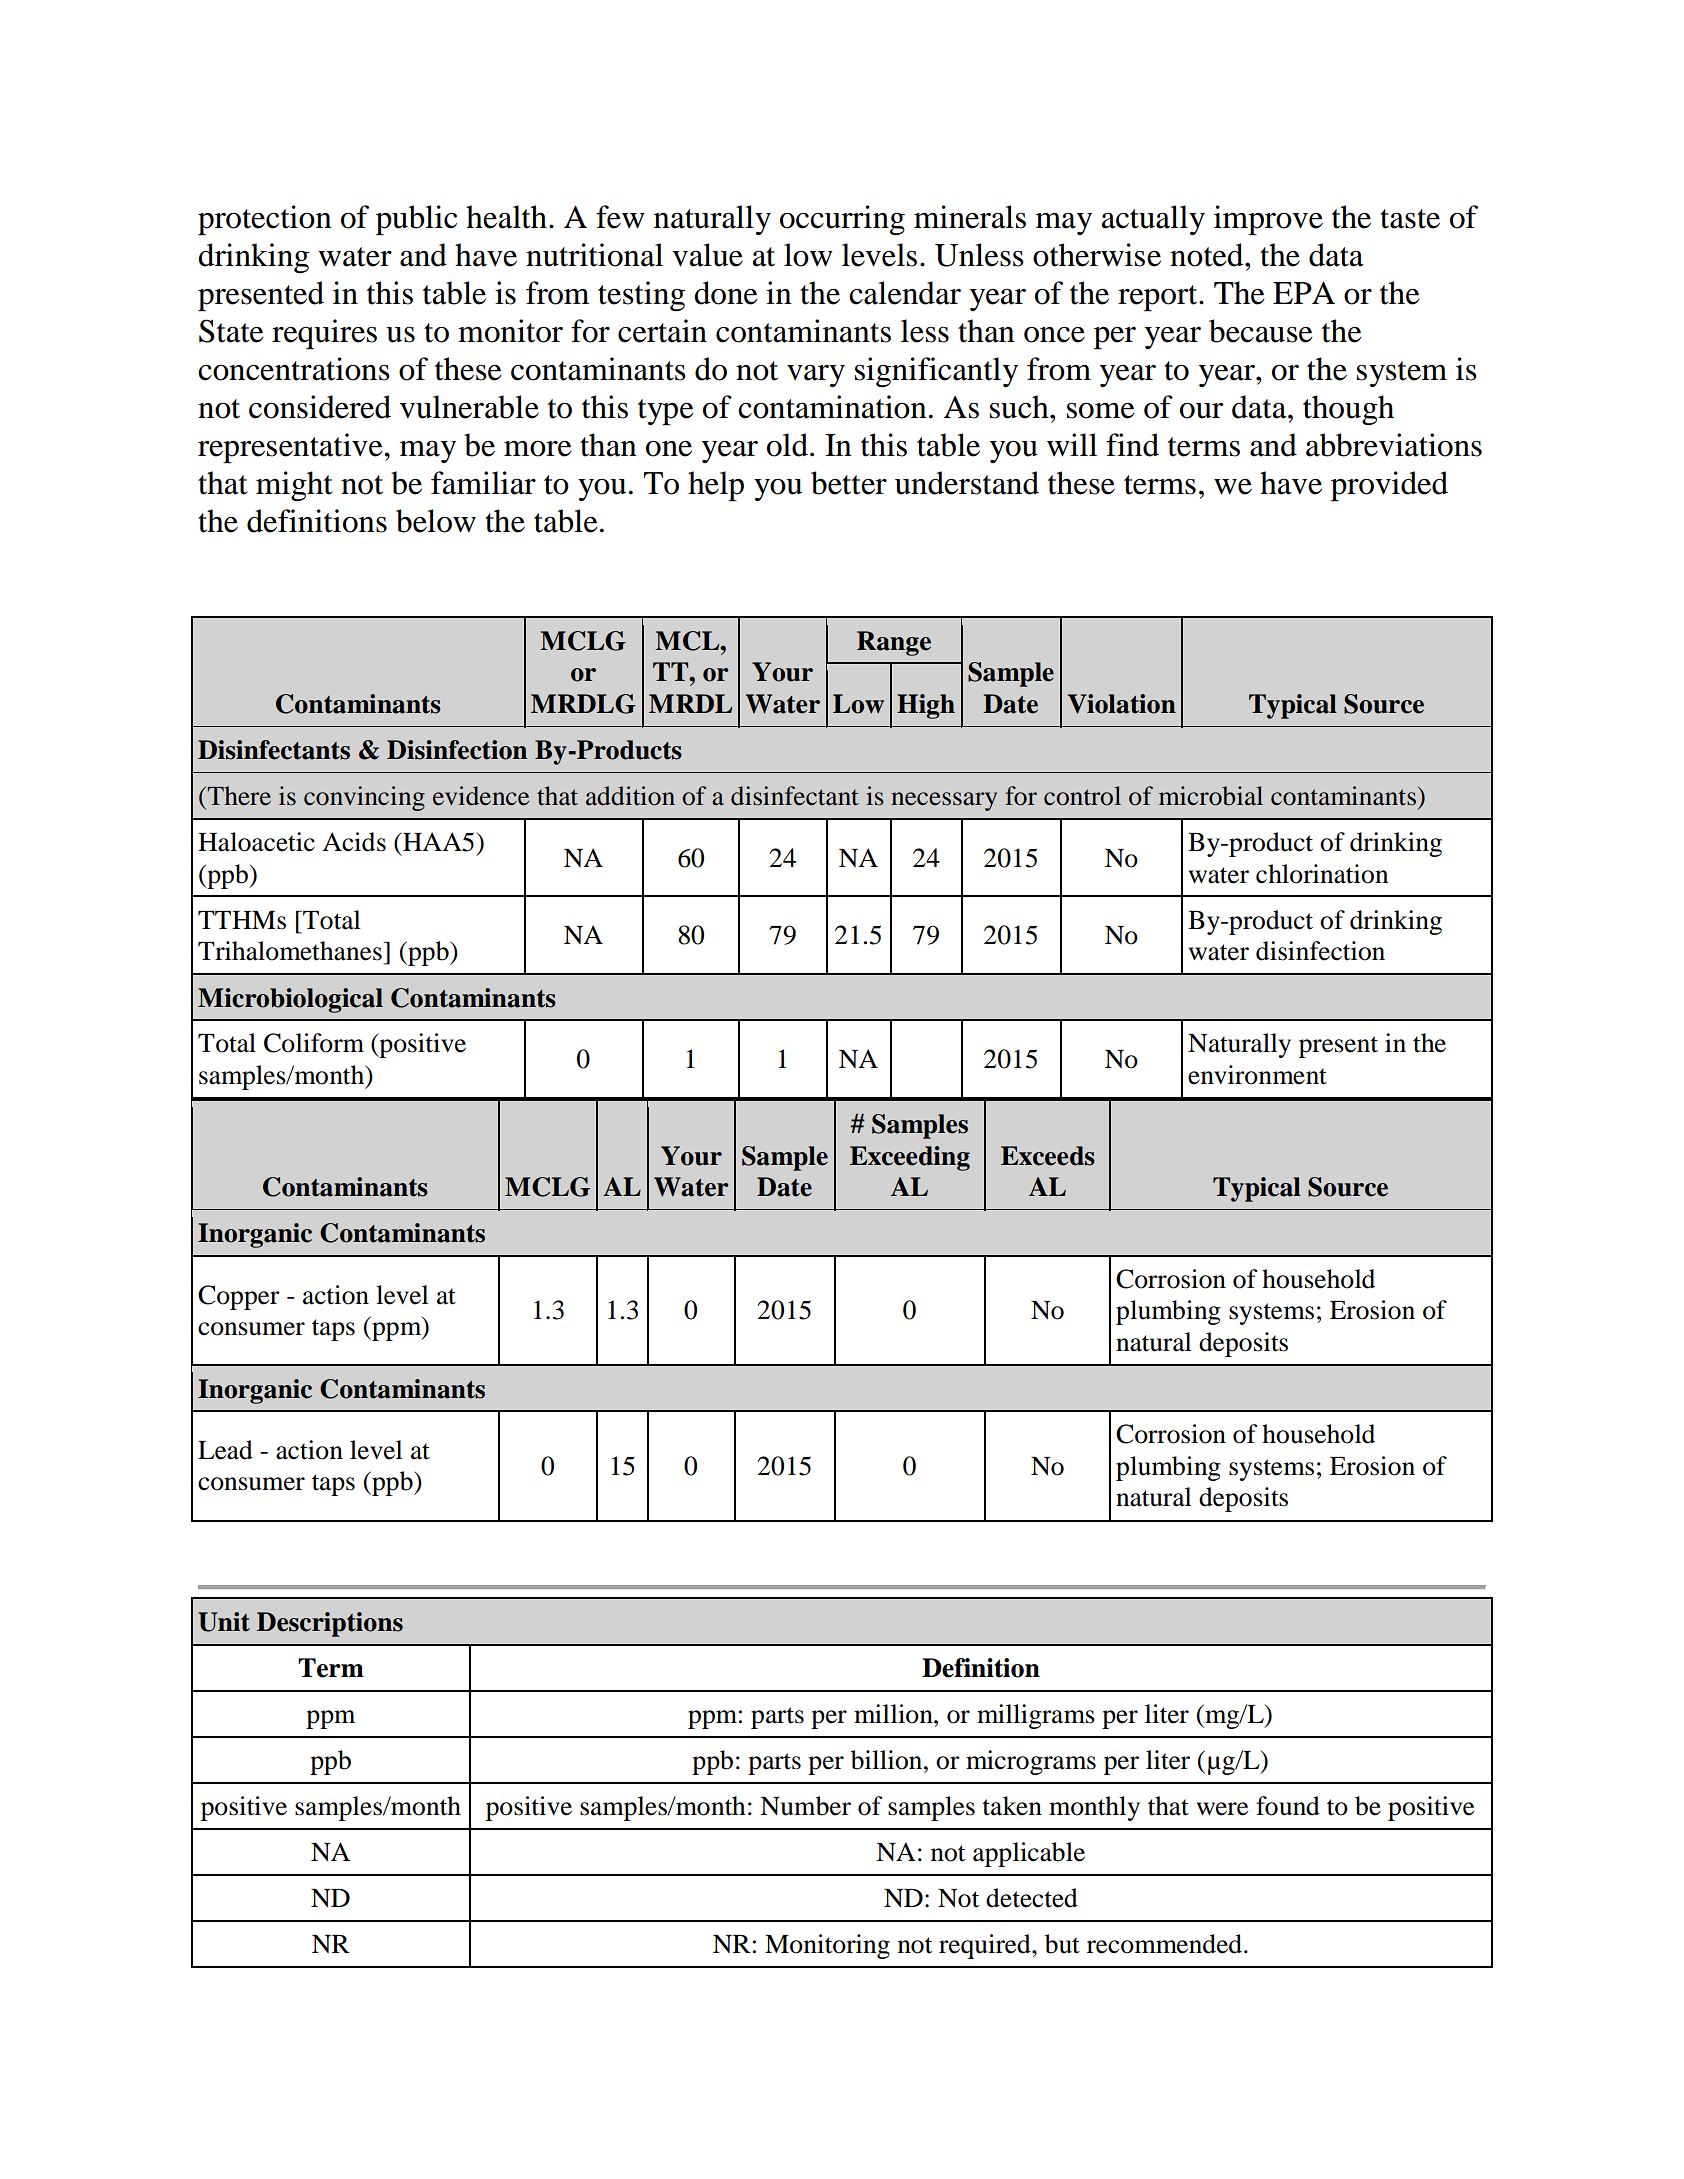  I want to click on Descriptions, so click(330, 1624).
